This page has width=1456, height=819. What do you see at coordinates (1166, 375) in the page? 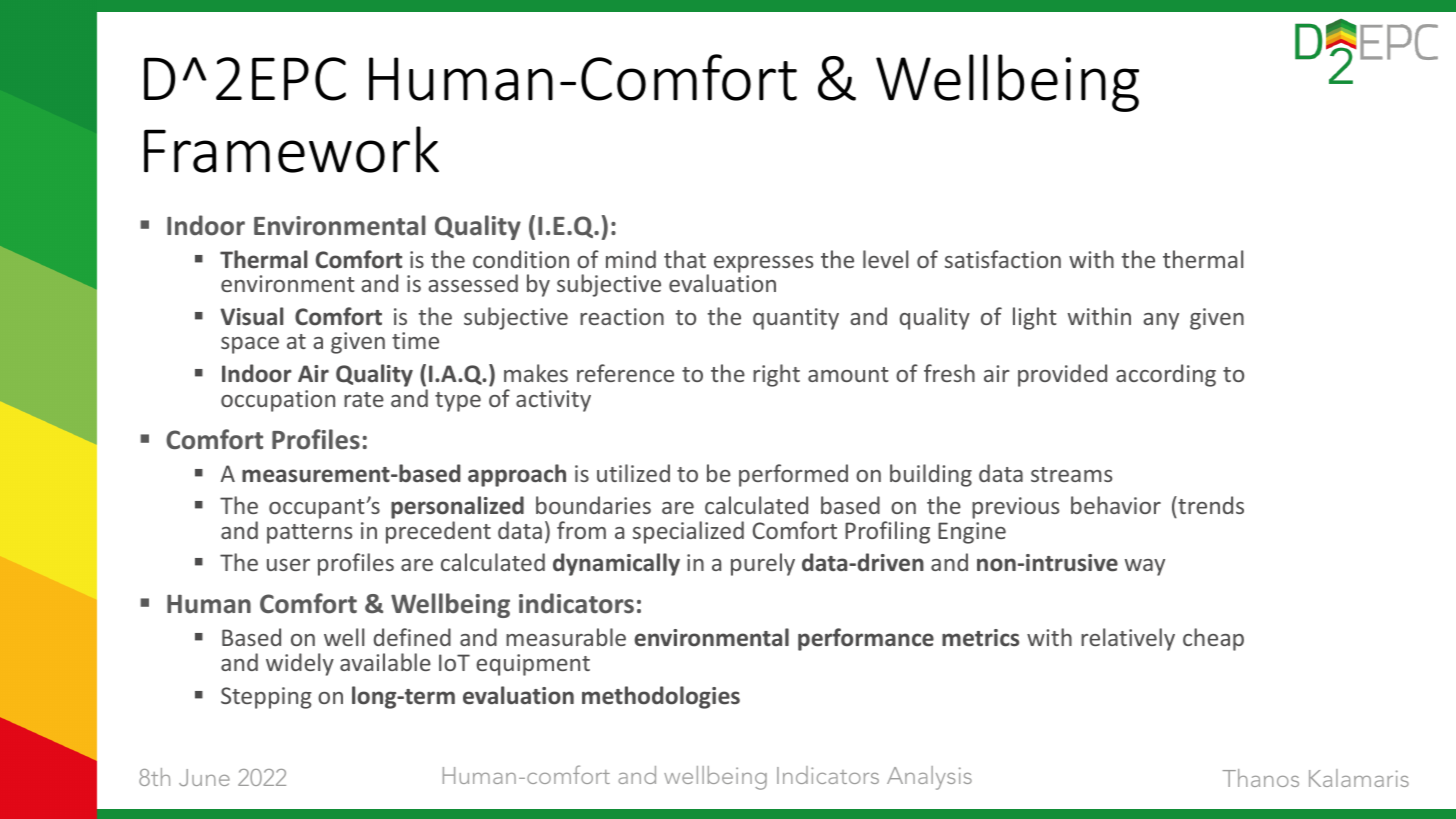
I see `according` at bounding box center [1166, 375].
